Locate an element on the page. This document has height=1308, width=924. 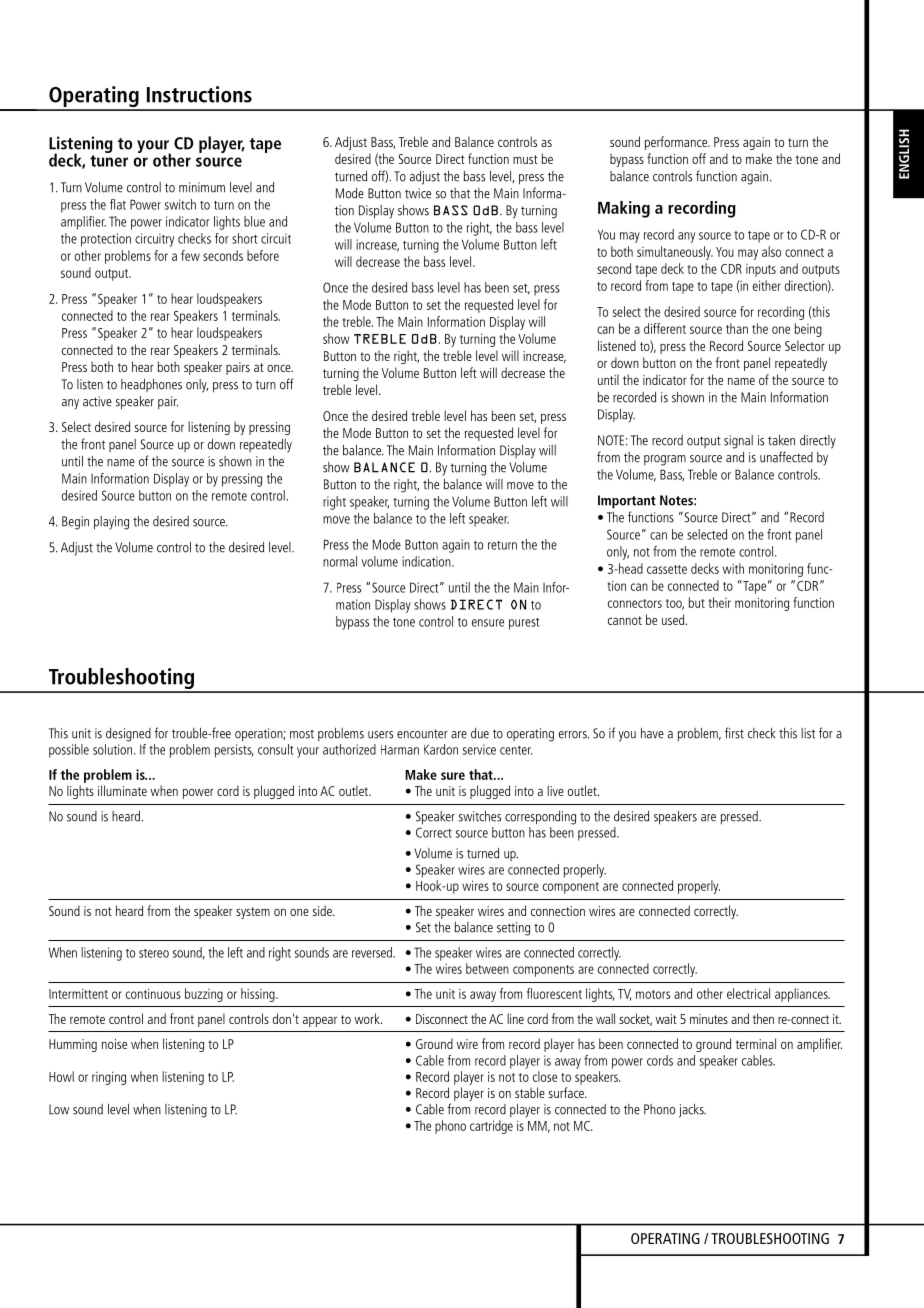
ringing is located at coordinates (109, 1078).
